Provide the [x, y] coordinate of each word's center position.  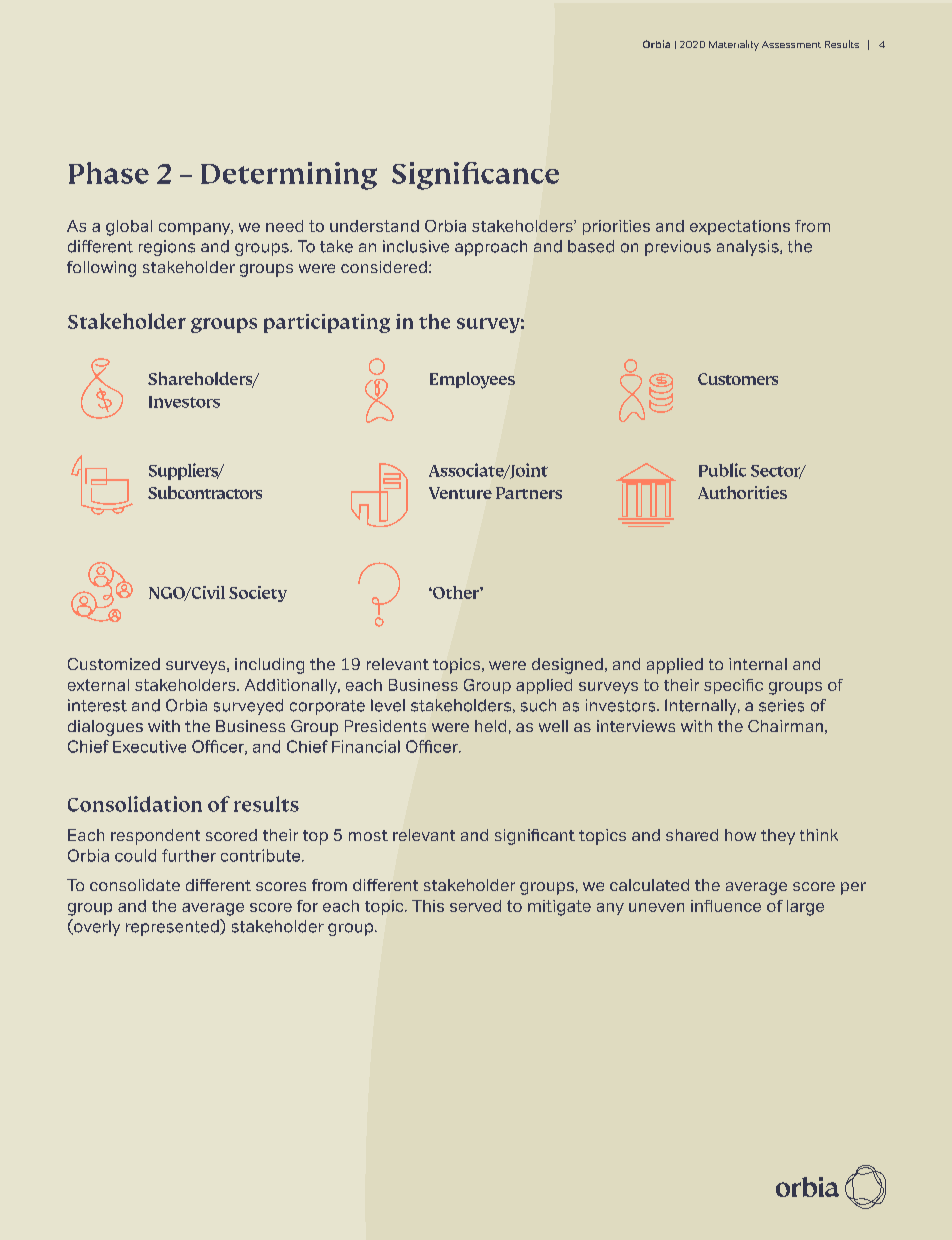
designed [567, 666]
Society [258, 594]
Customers [738, 379]
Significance [475, 176]
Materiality [734, 45]
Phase [109, 173]
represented [173, 927]
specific [733, 686]
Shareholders [201, 380]
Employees [472, 380]
